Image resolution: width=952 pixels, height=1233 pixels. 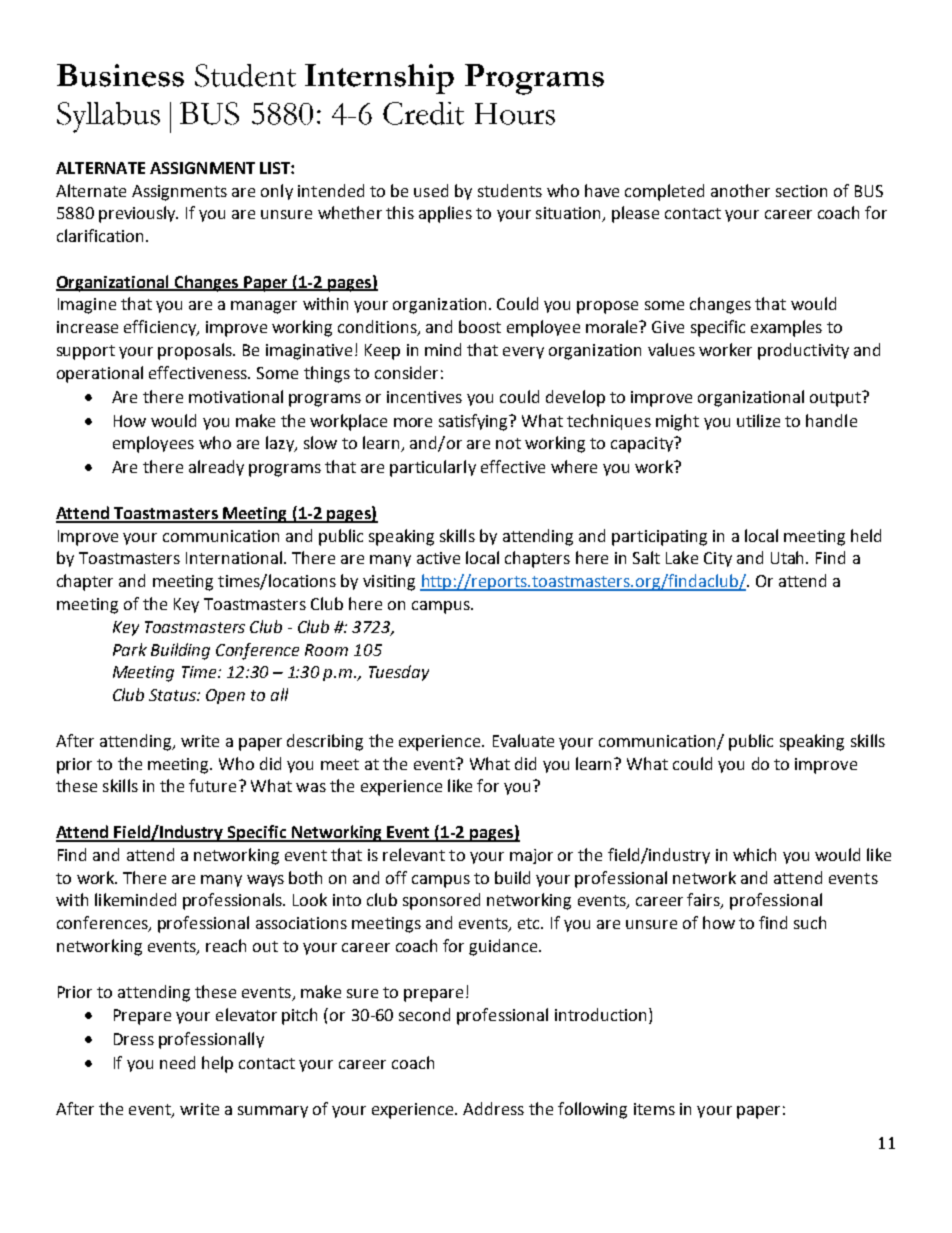 What do you see at coordinates (177, 1062) in the screenshot?
I see `need` at bounding box center [177, 1062].
